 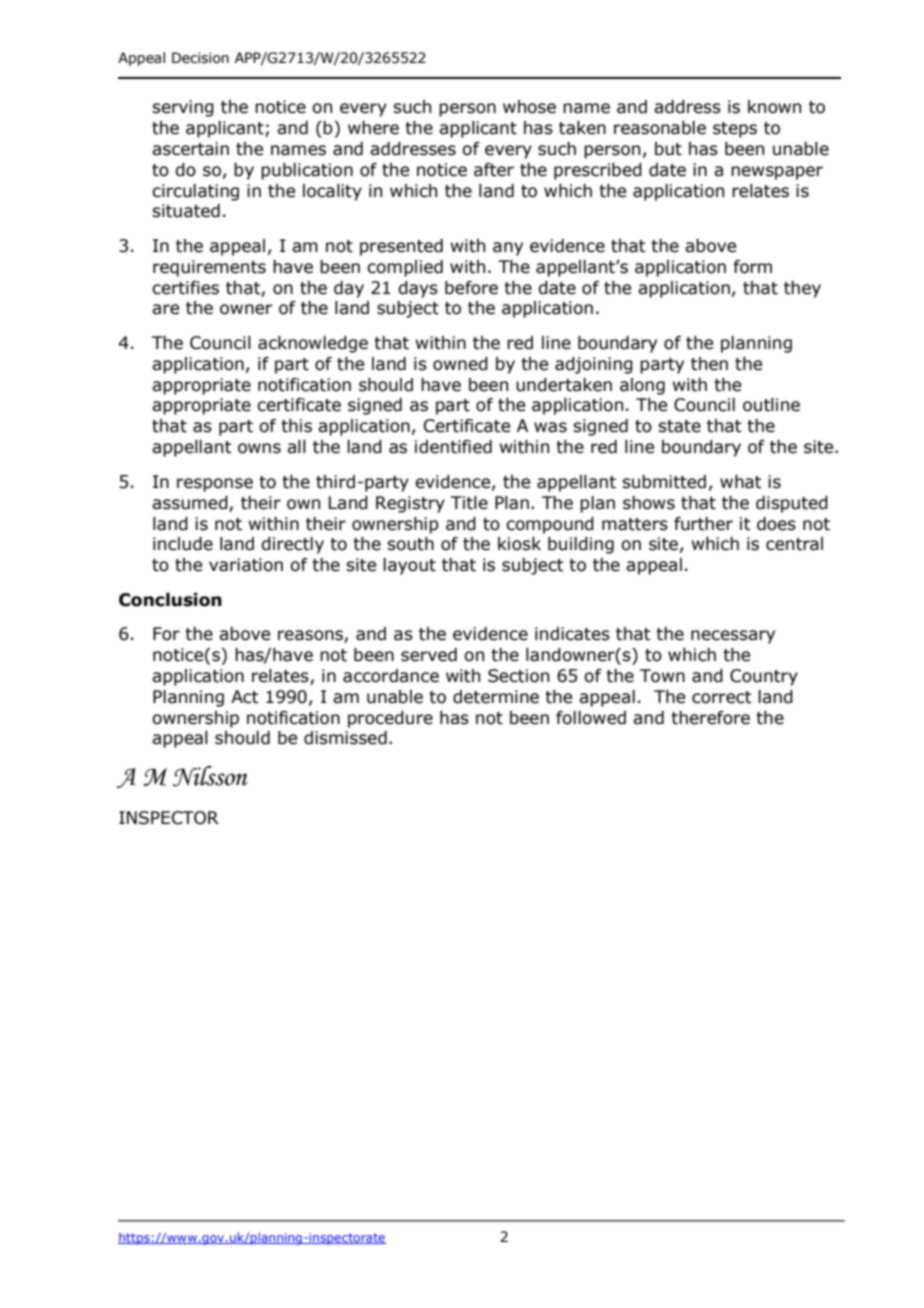 I want to click on layout, so click(x=409, y=566).
